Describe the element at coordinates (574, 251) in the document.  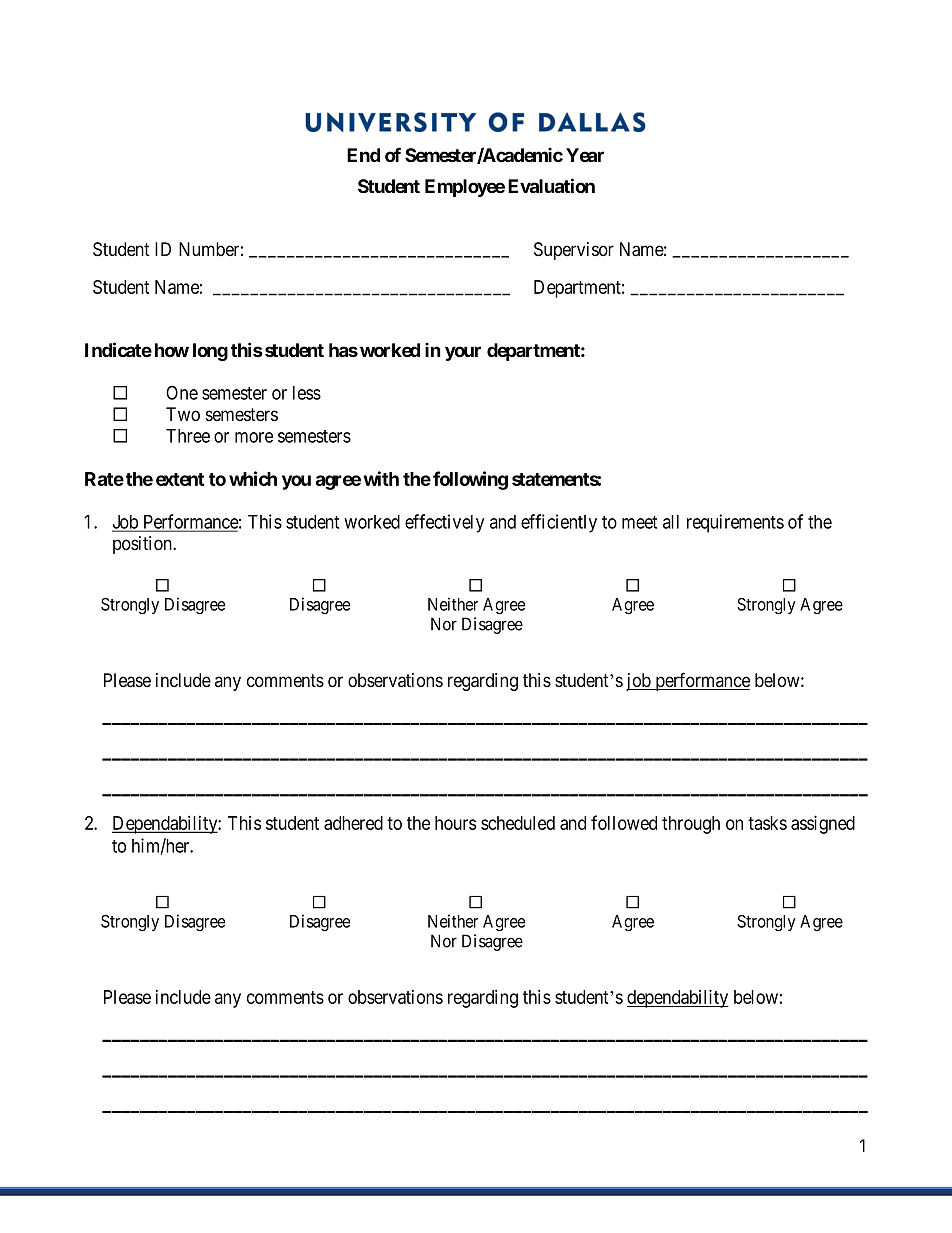
I see `Supervisor` at that location.
